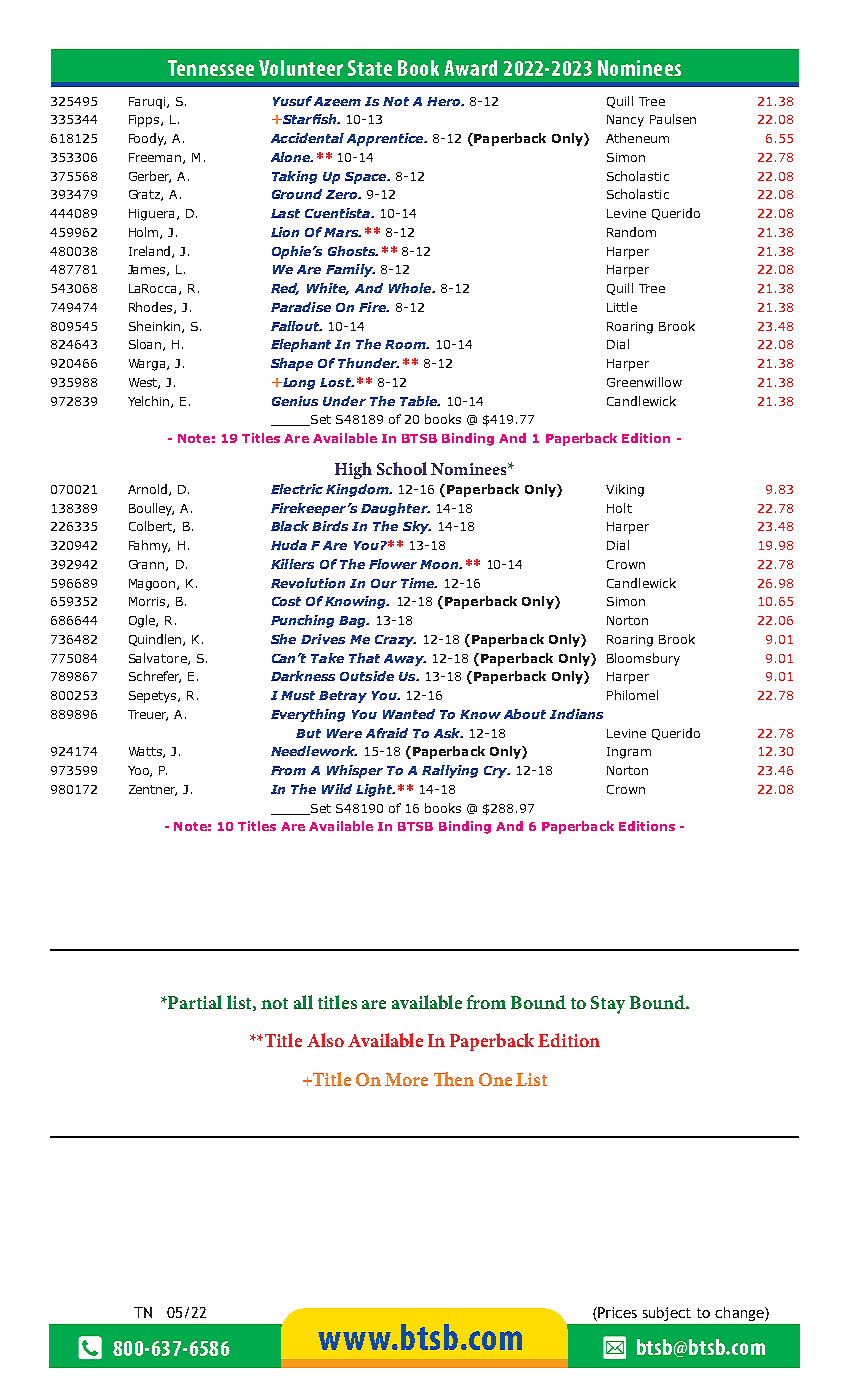  I want to click on Light, so click(375, 790).
